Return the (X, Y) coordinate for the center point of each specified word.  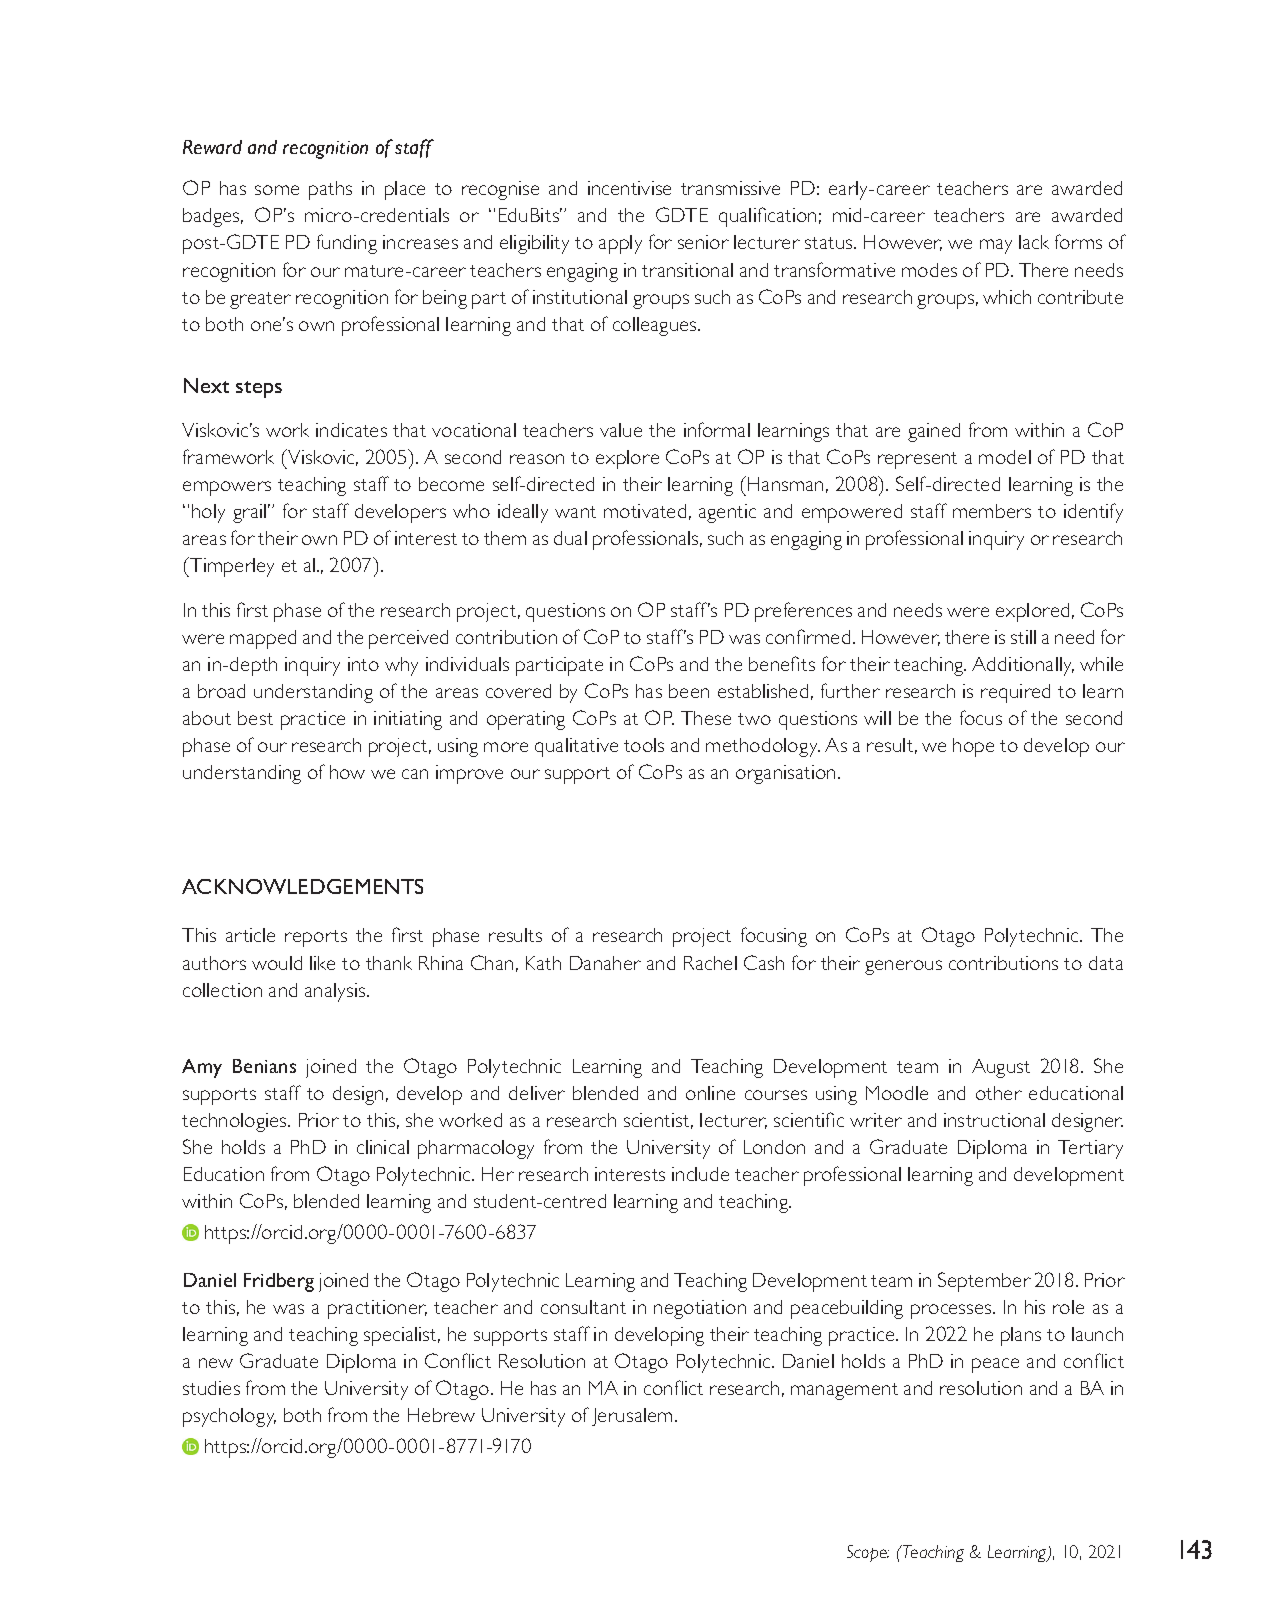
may (996, 246)
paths (330, 190)
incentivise (629, 188)
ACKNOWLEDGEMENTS (302, 886)
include (700, 1174)
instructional (994, 1120)
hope (973, 747)
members (992, 511)
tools (644, 745)
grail (249, 513)
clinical (383, 1147)
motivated (645, 511)
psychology (229, 1417)
